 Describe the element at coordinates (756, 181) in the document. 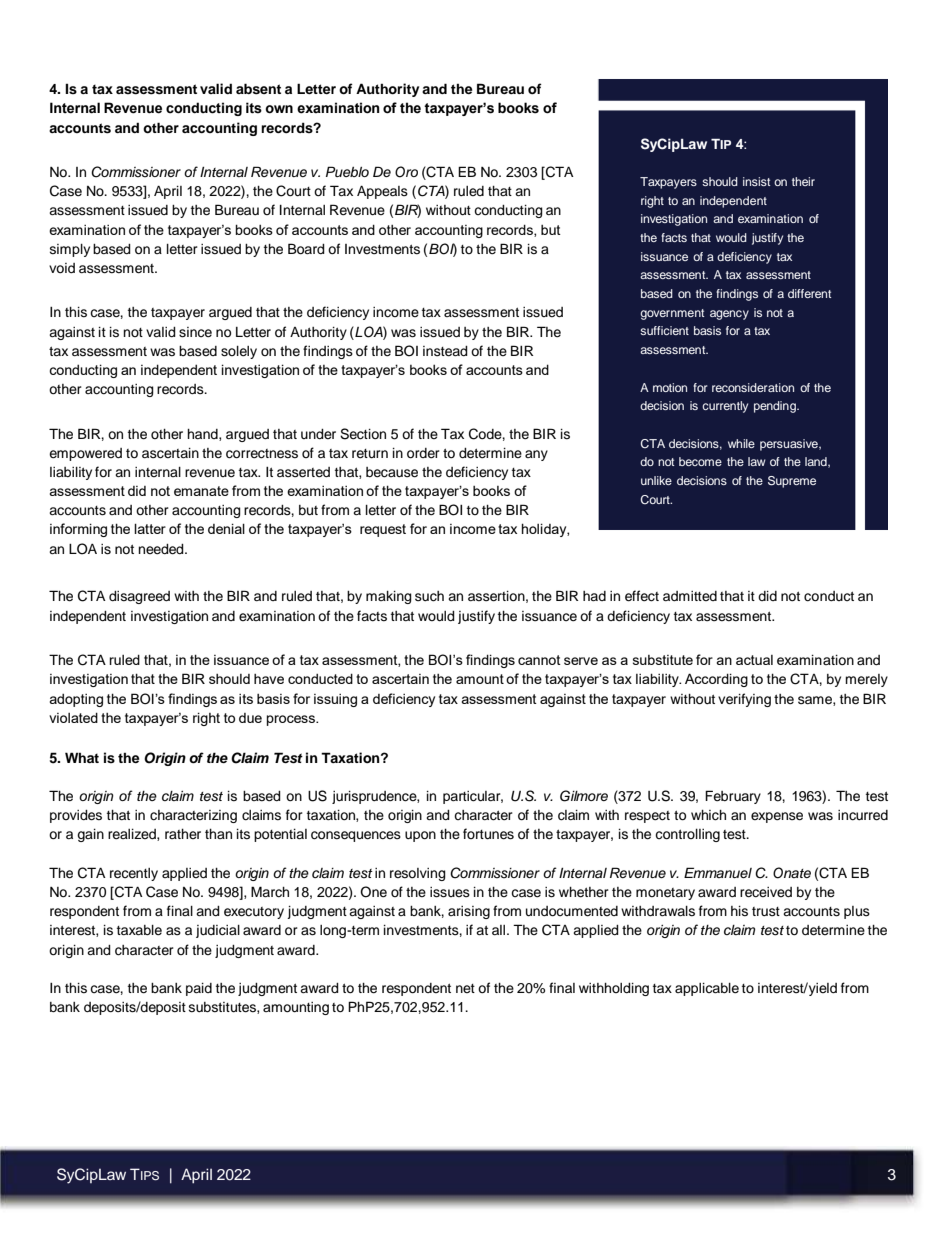

I see `insist` at that location.
